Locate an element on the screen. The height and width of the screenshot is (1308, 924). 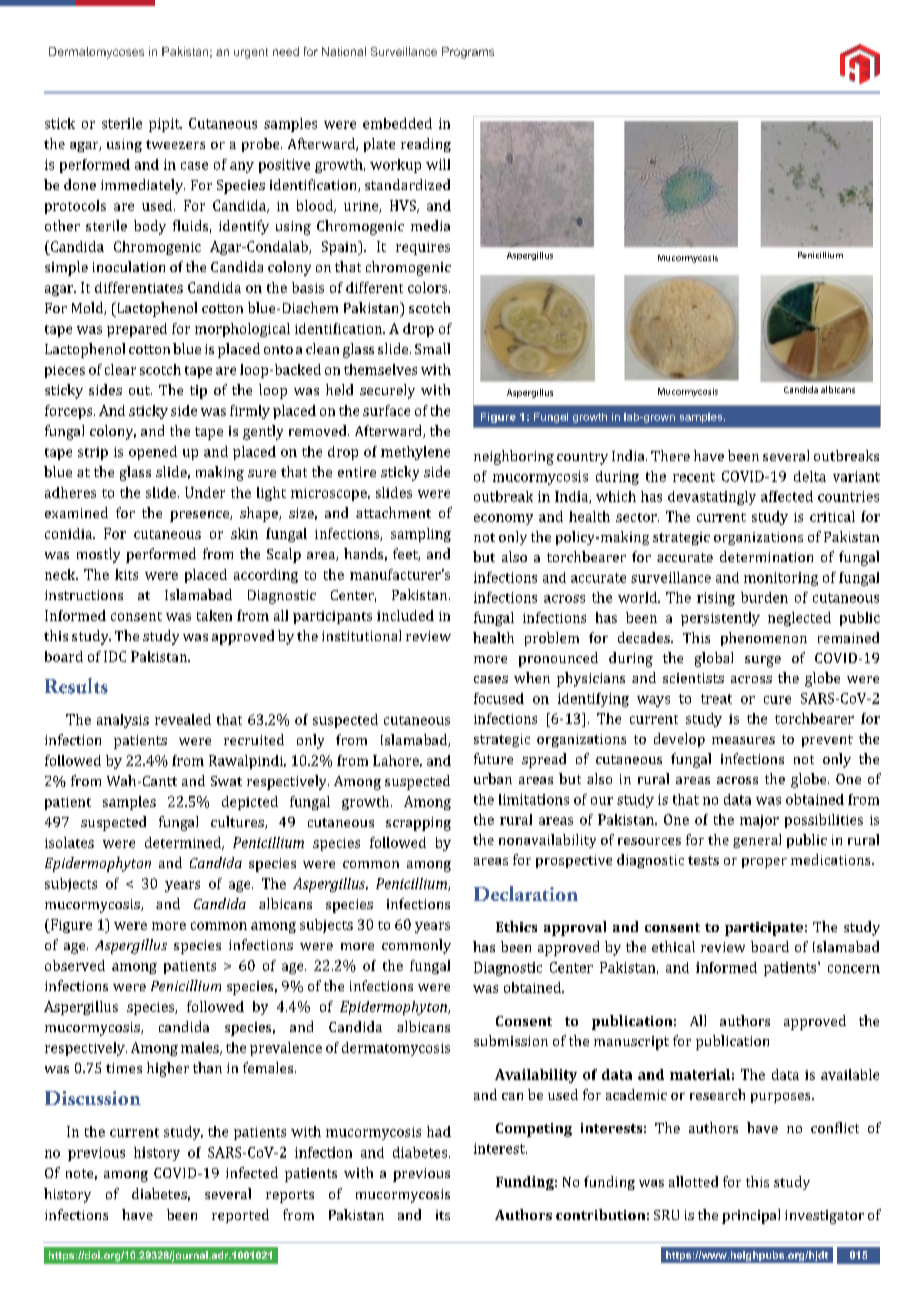
There is located at coordinates (670, 455).
